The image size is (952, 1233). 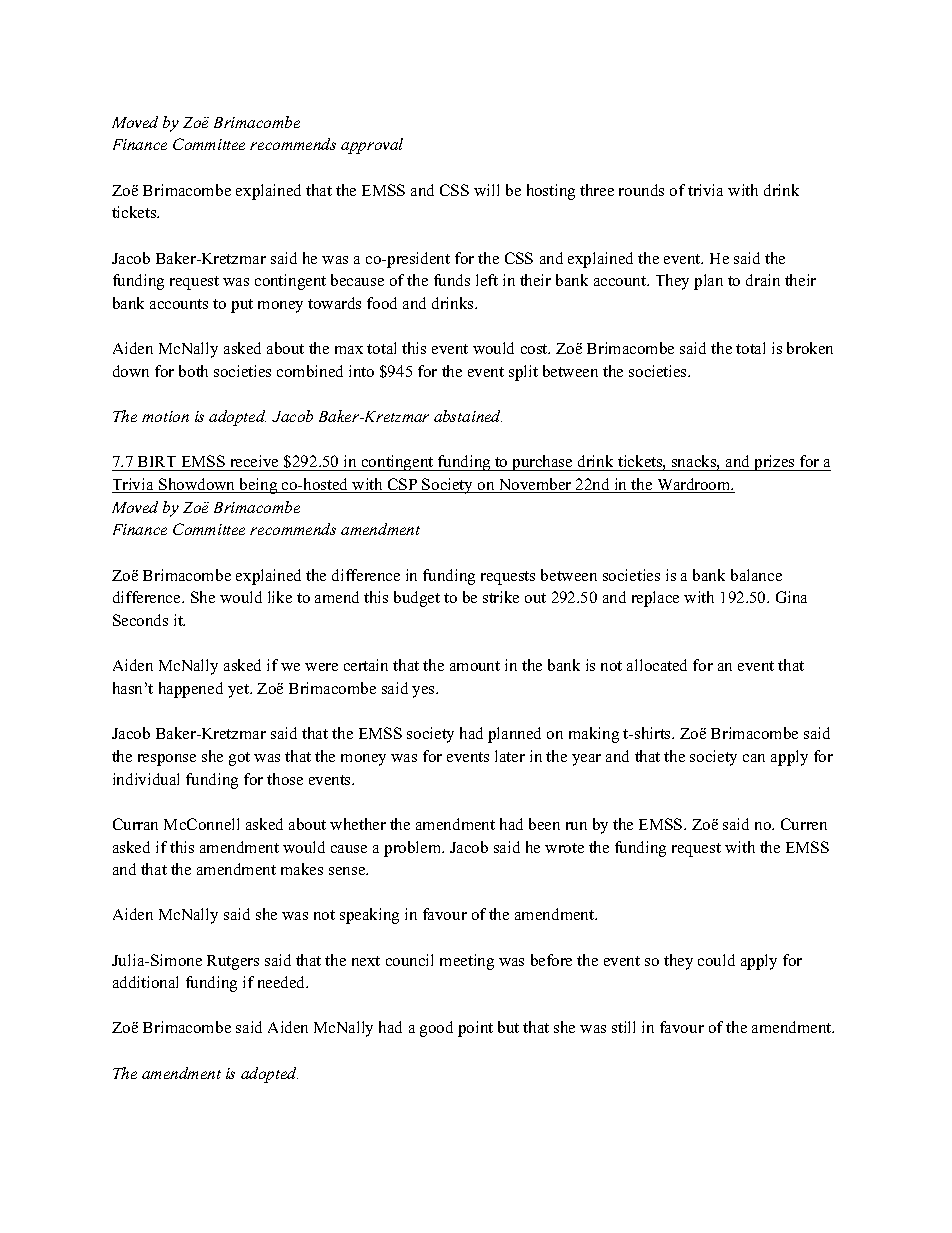 What do you see at coordinates (535, 349) in the document?
I see `cost` at bounding box center [535, 349].
